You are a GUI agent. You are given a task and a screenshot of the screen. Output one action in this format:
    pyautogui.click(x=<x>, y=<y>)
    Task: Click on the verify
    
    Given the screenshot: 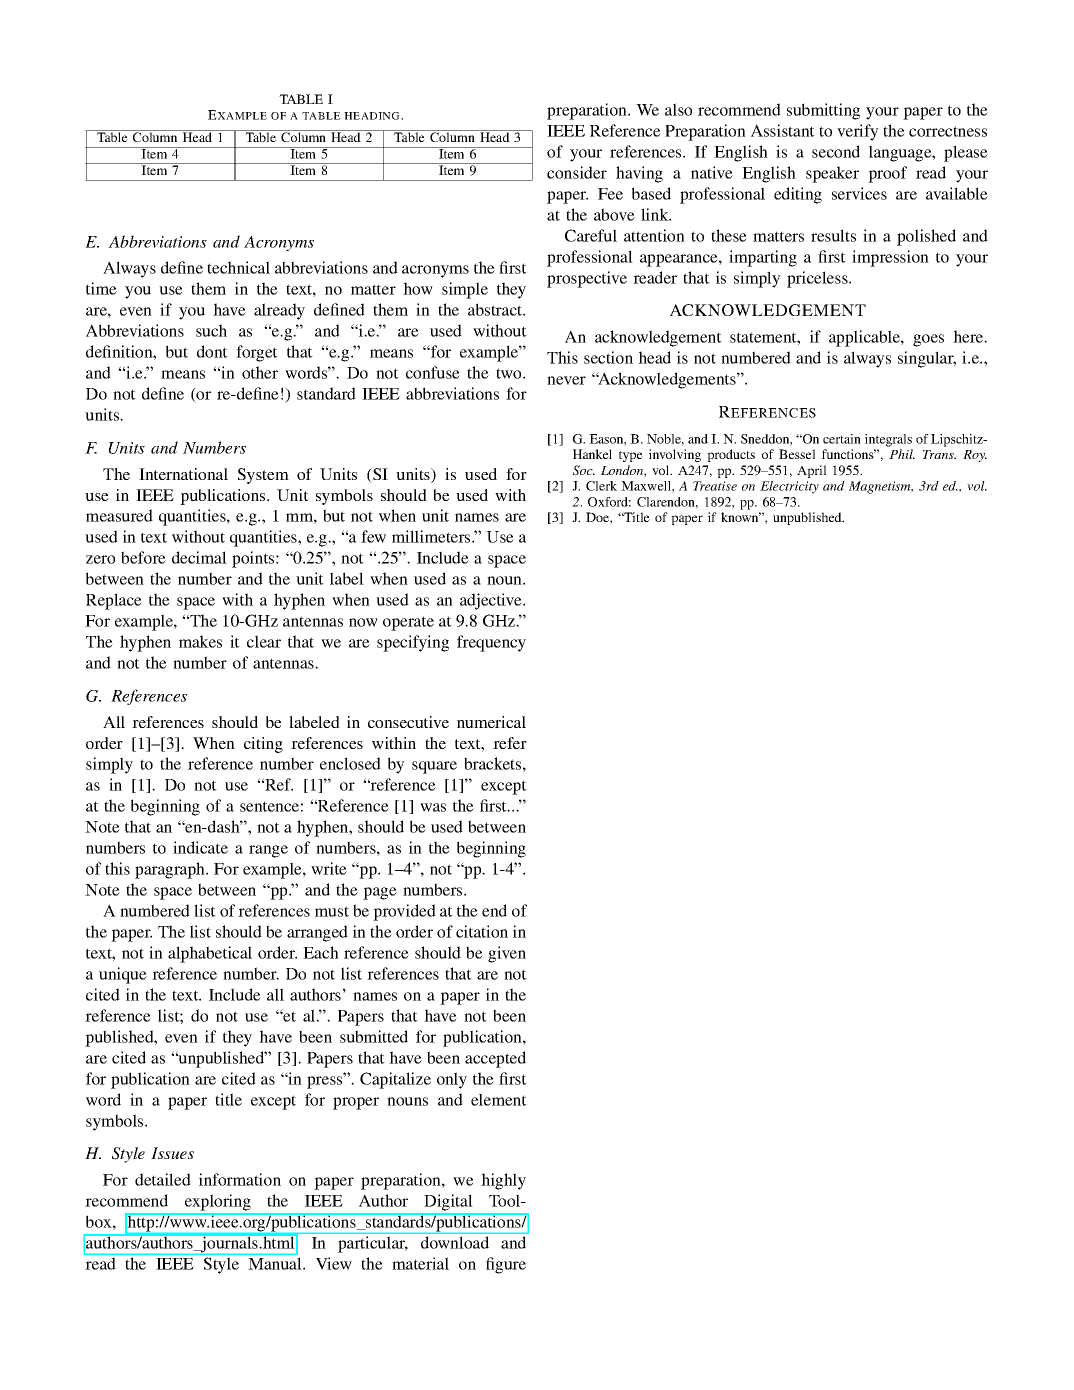 What is the action you would take?
    pyautogui.click(x=858, y=132)
